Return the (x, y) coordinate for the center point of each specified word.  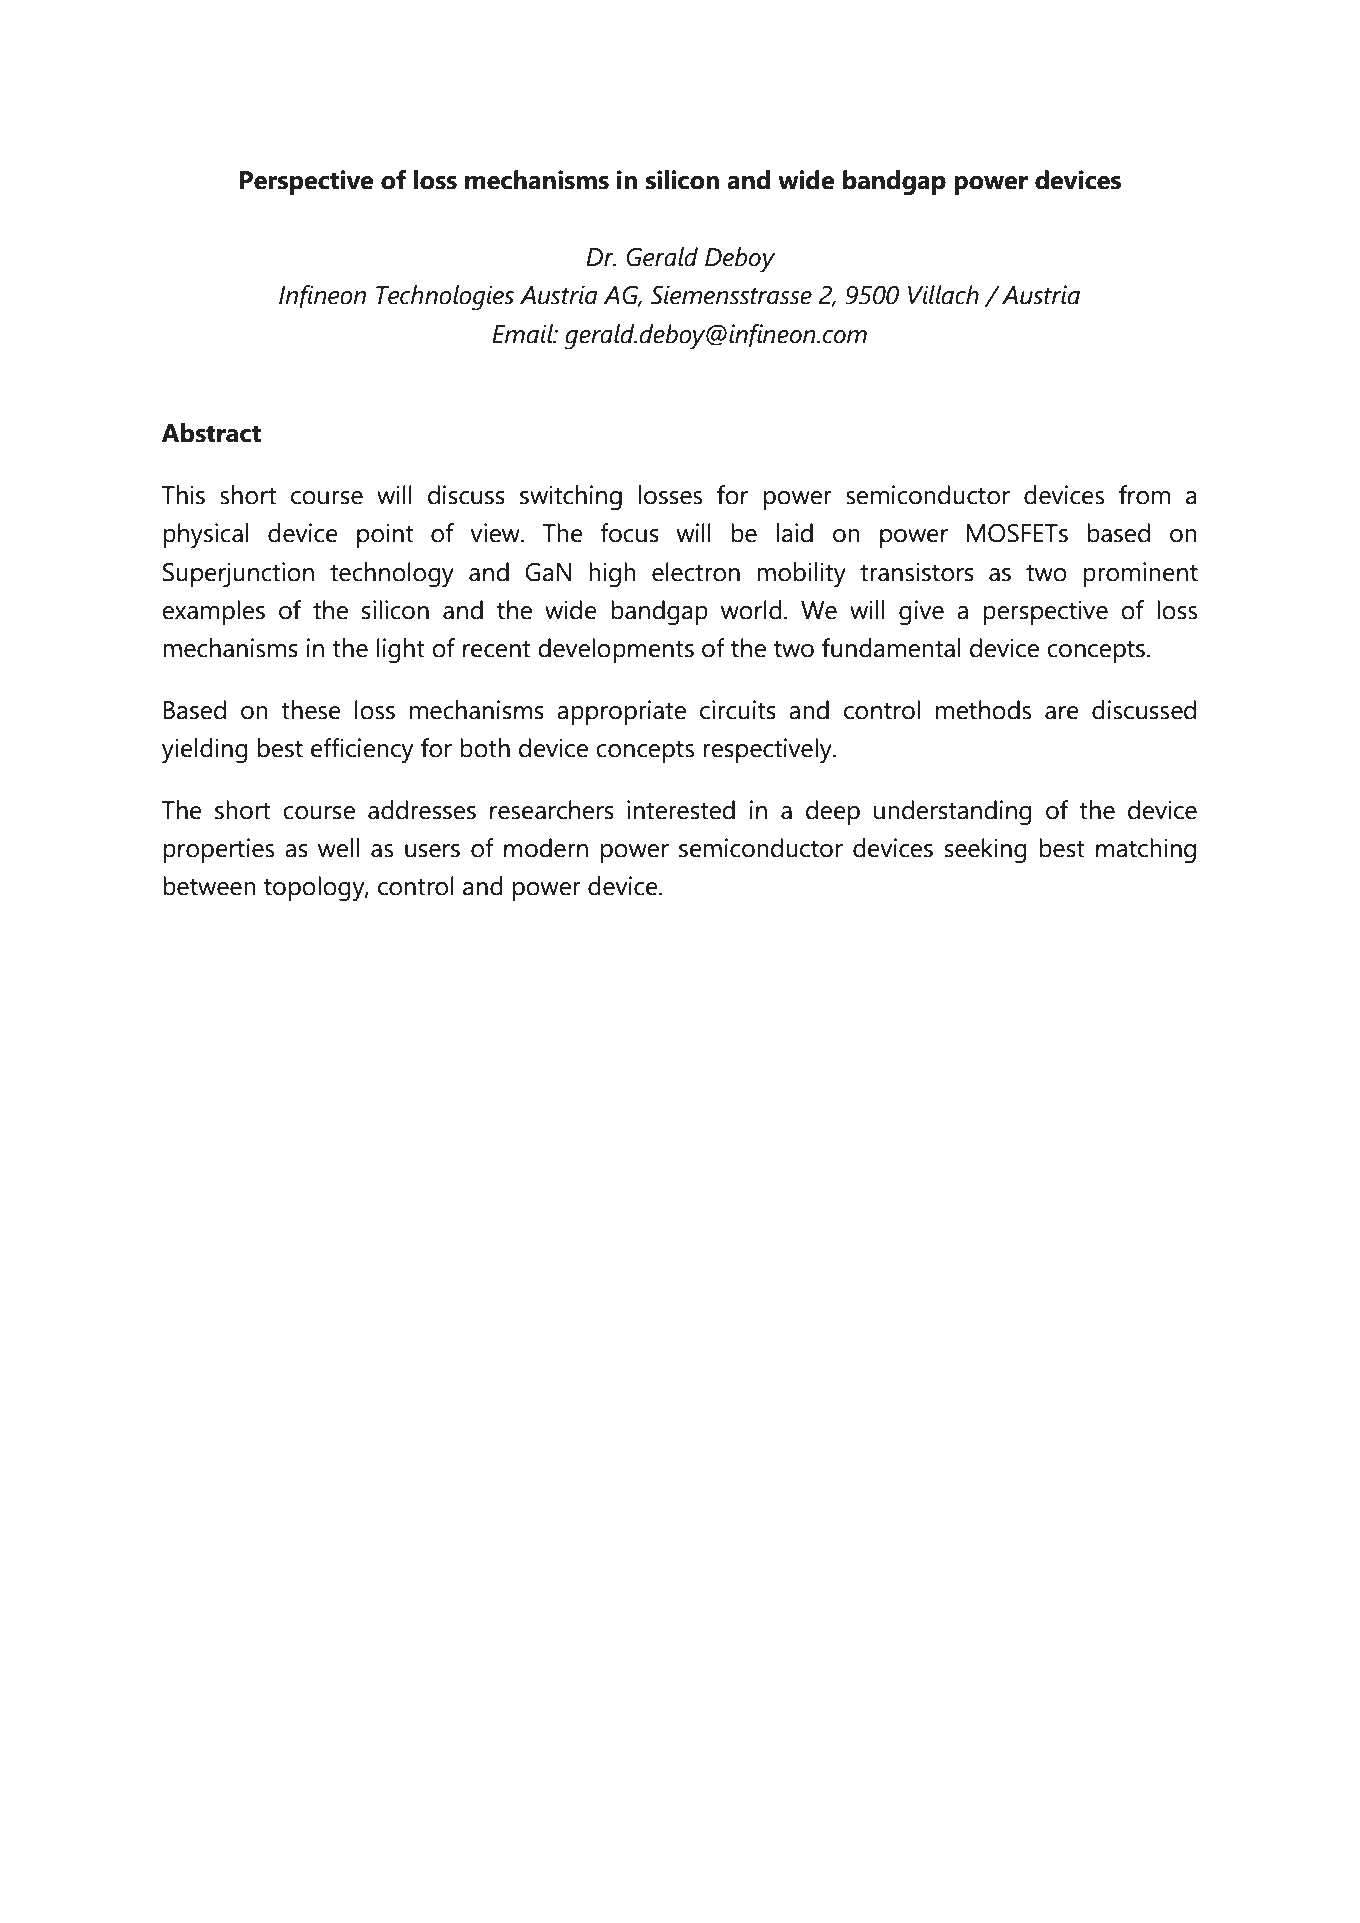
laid (795, 533)
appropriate (621, 712)
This (183, 495)
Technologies (445, 298)
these (311, 710)
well (338, 848)
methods (983, 710)
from (1144, 495)
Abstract (211, 433)
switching (571, 498)
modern (546, 848)
